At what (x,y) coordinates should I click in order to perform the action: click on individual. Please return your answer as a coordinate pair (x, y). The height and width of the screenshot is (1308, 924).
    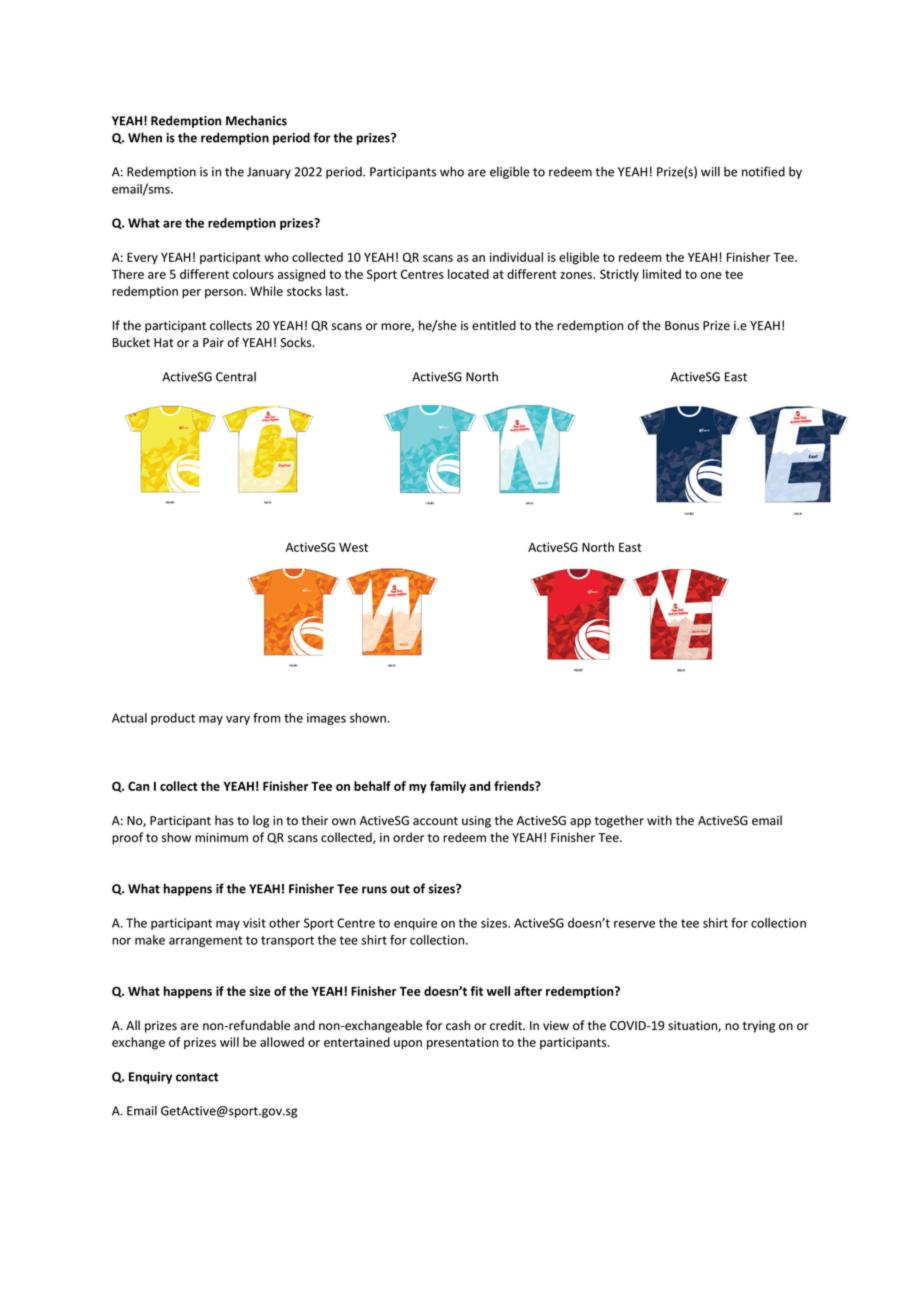
    Looking at the image, I should click on (516, 257).
